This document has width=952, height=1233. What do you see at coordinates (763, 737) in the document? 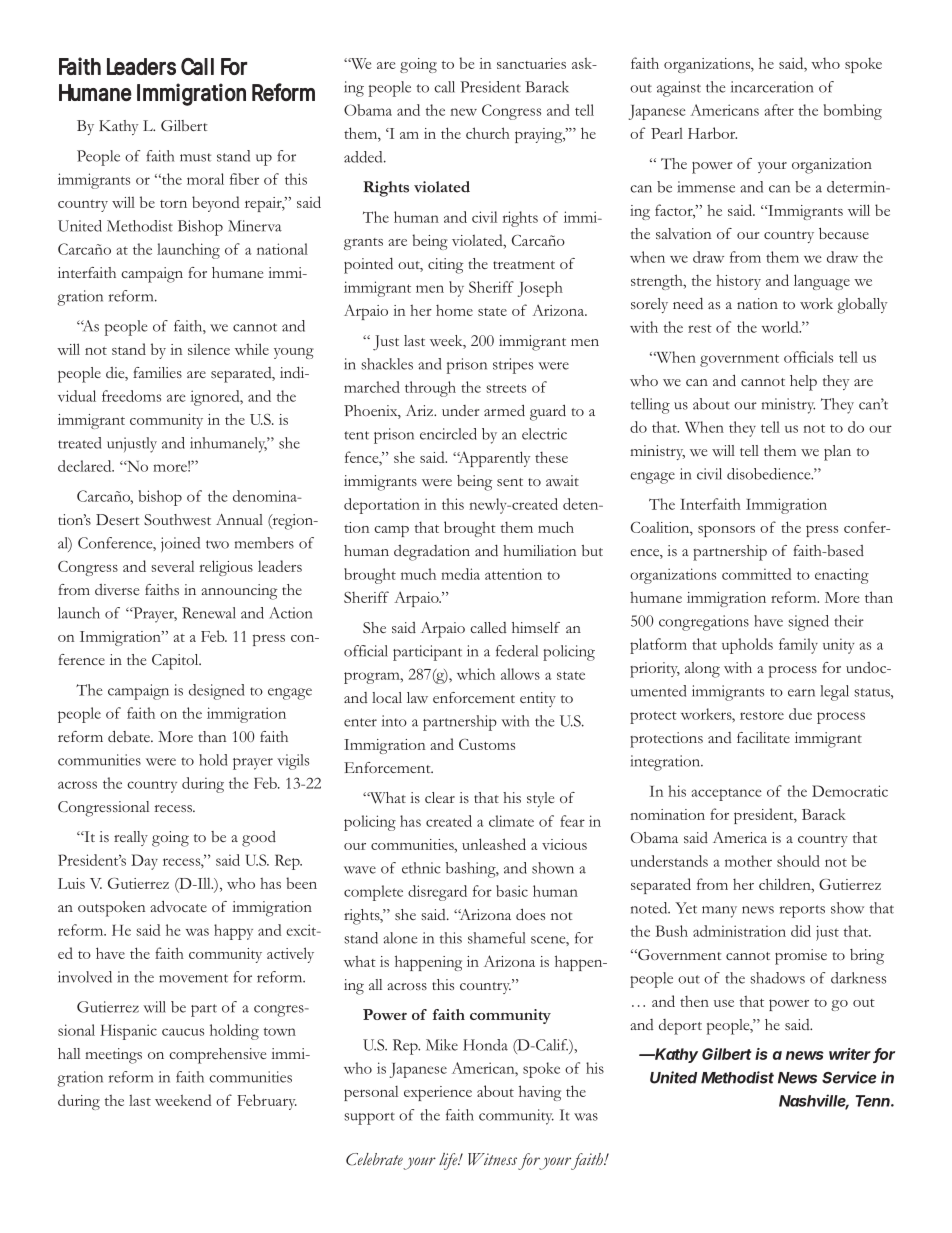
I see `facilitate` at bounding box center [763, 737].
